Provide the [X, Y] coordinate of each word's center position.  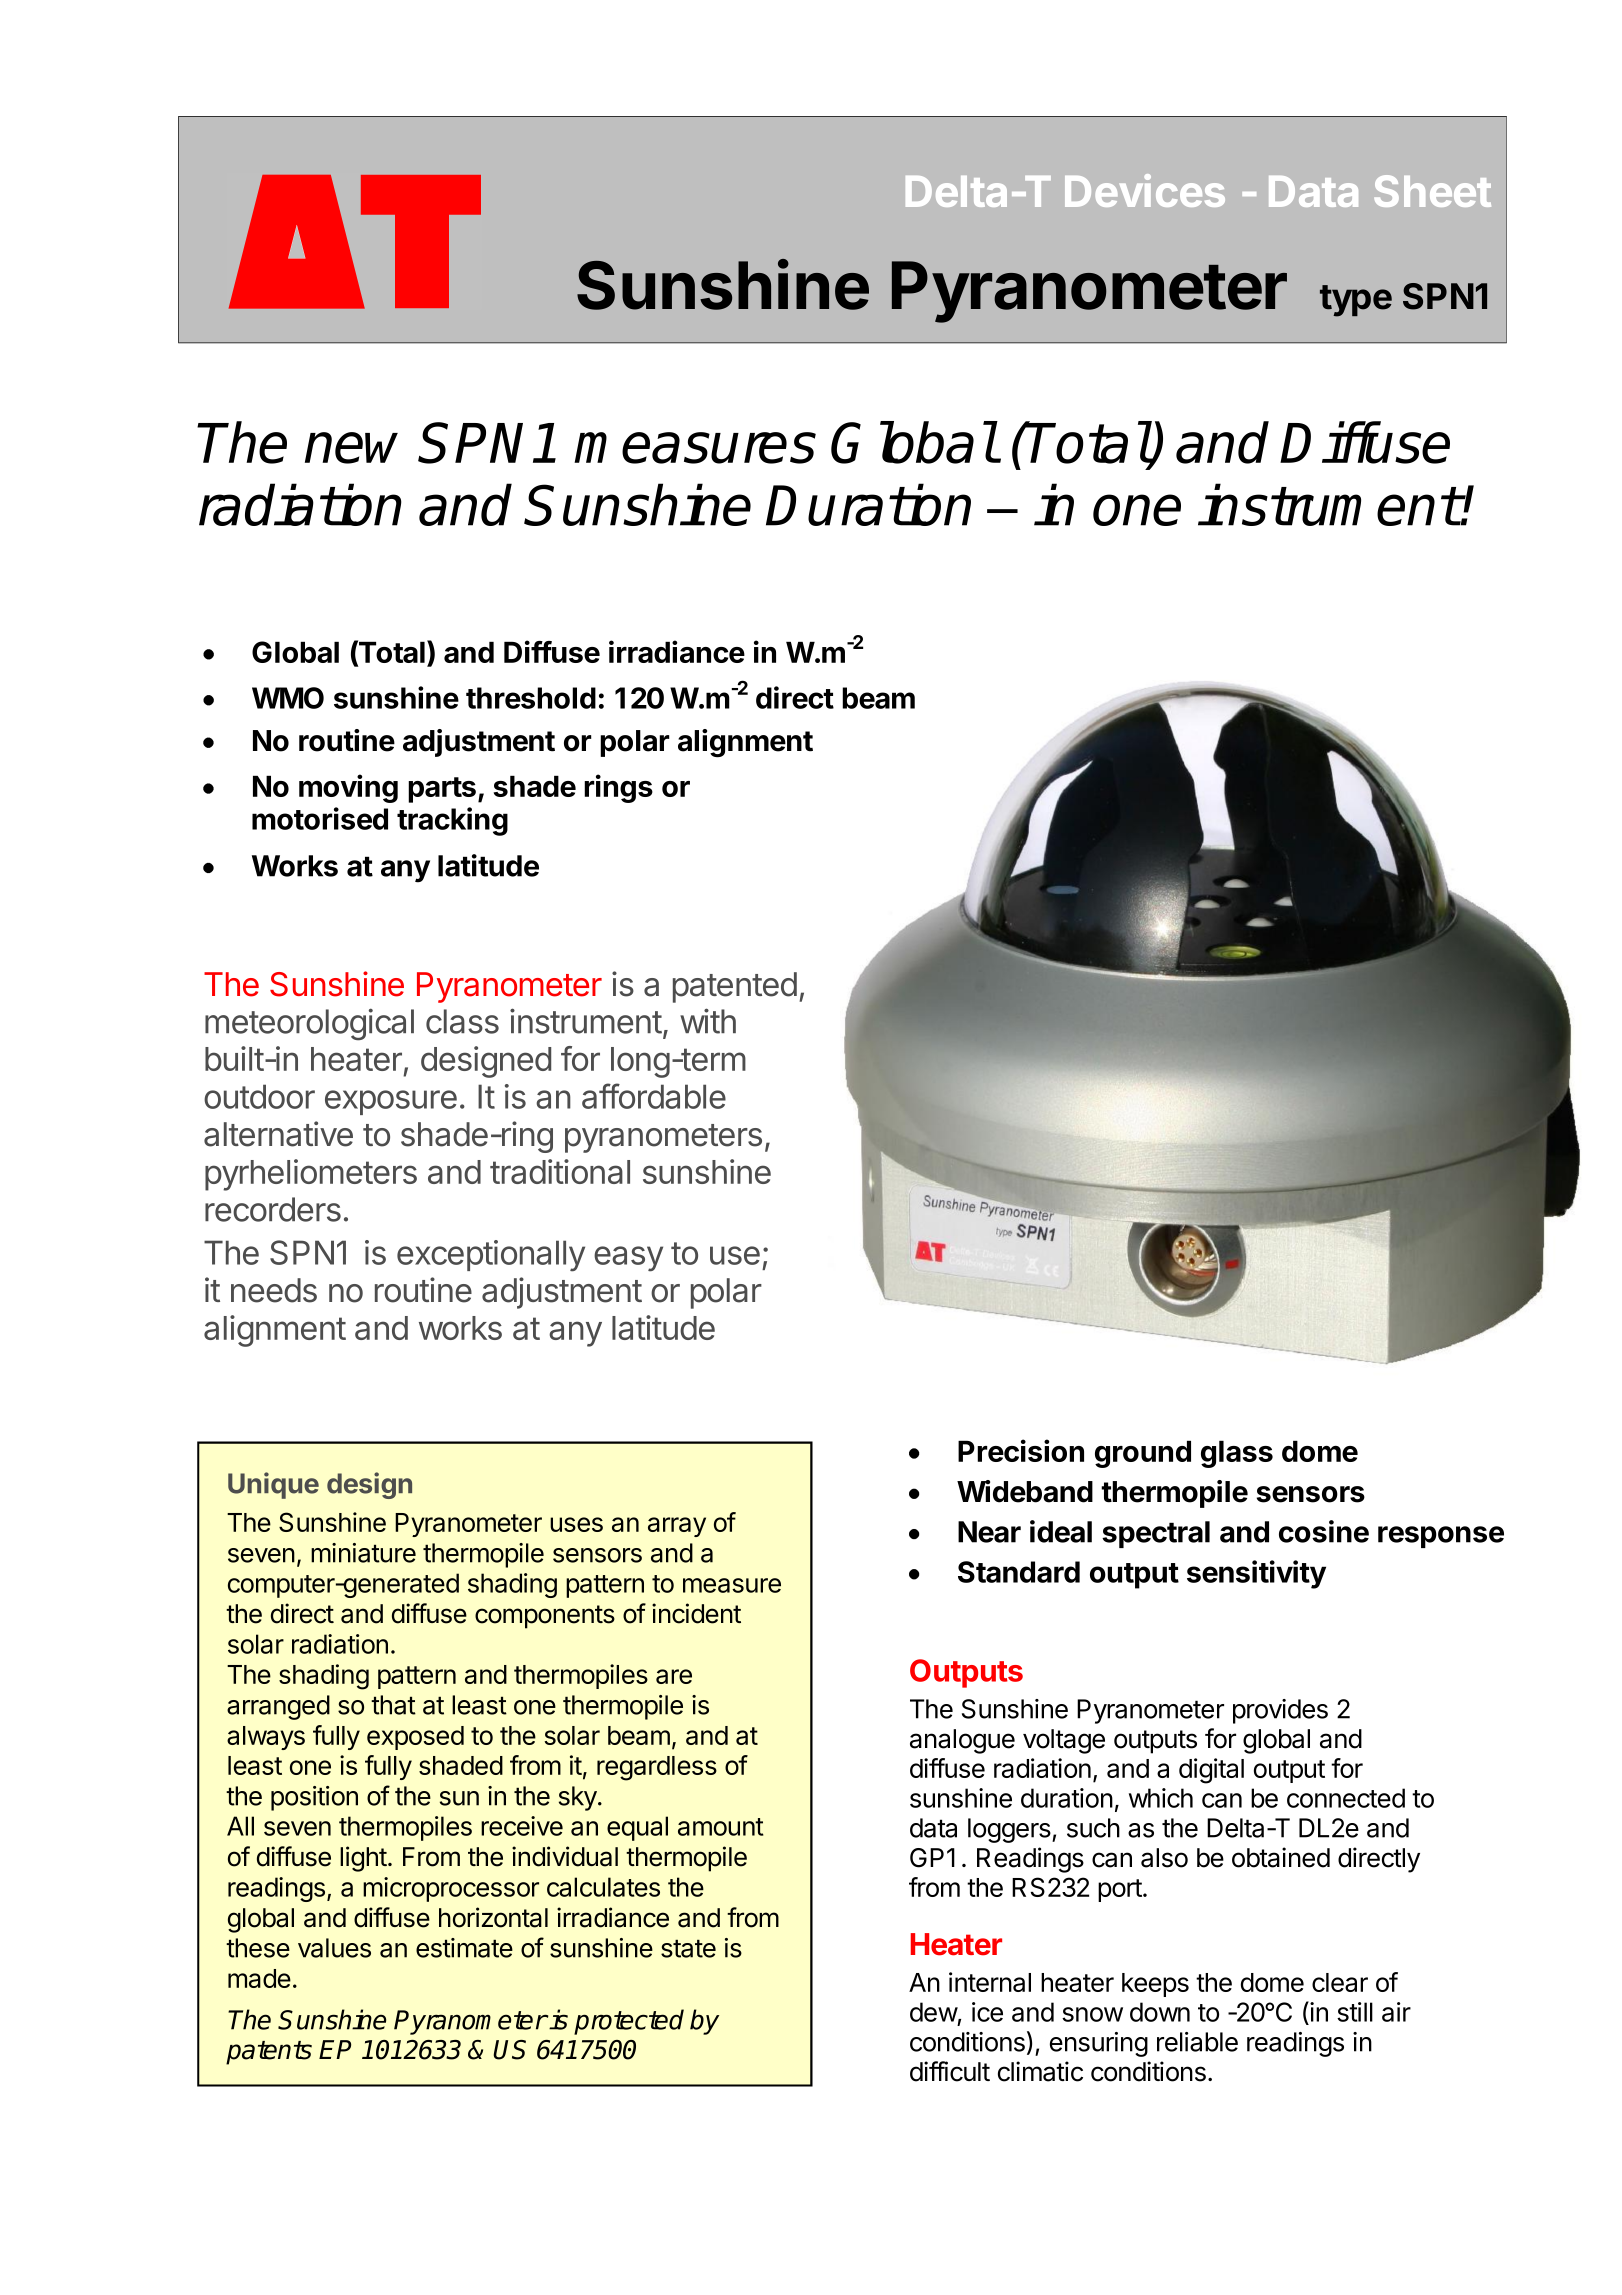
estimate [464, 1948]
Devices [1145, 190]
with [708, 1021]
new [351, 448]
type [1356, 301]
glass [1237, 1454]
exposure [391, 1102]
